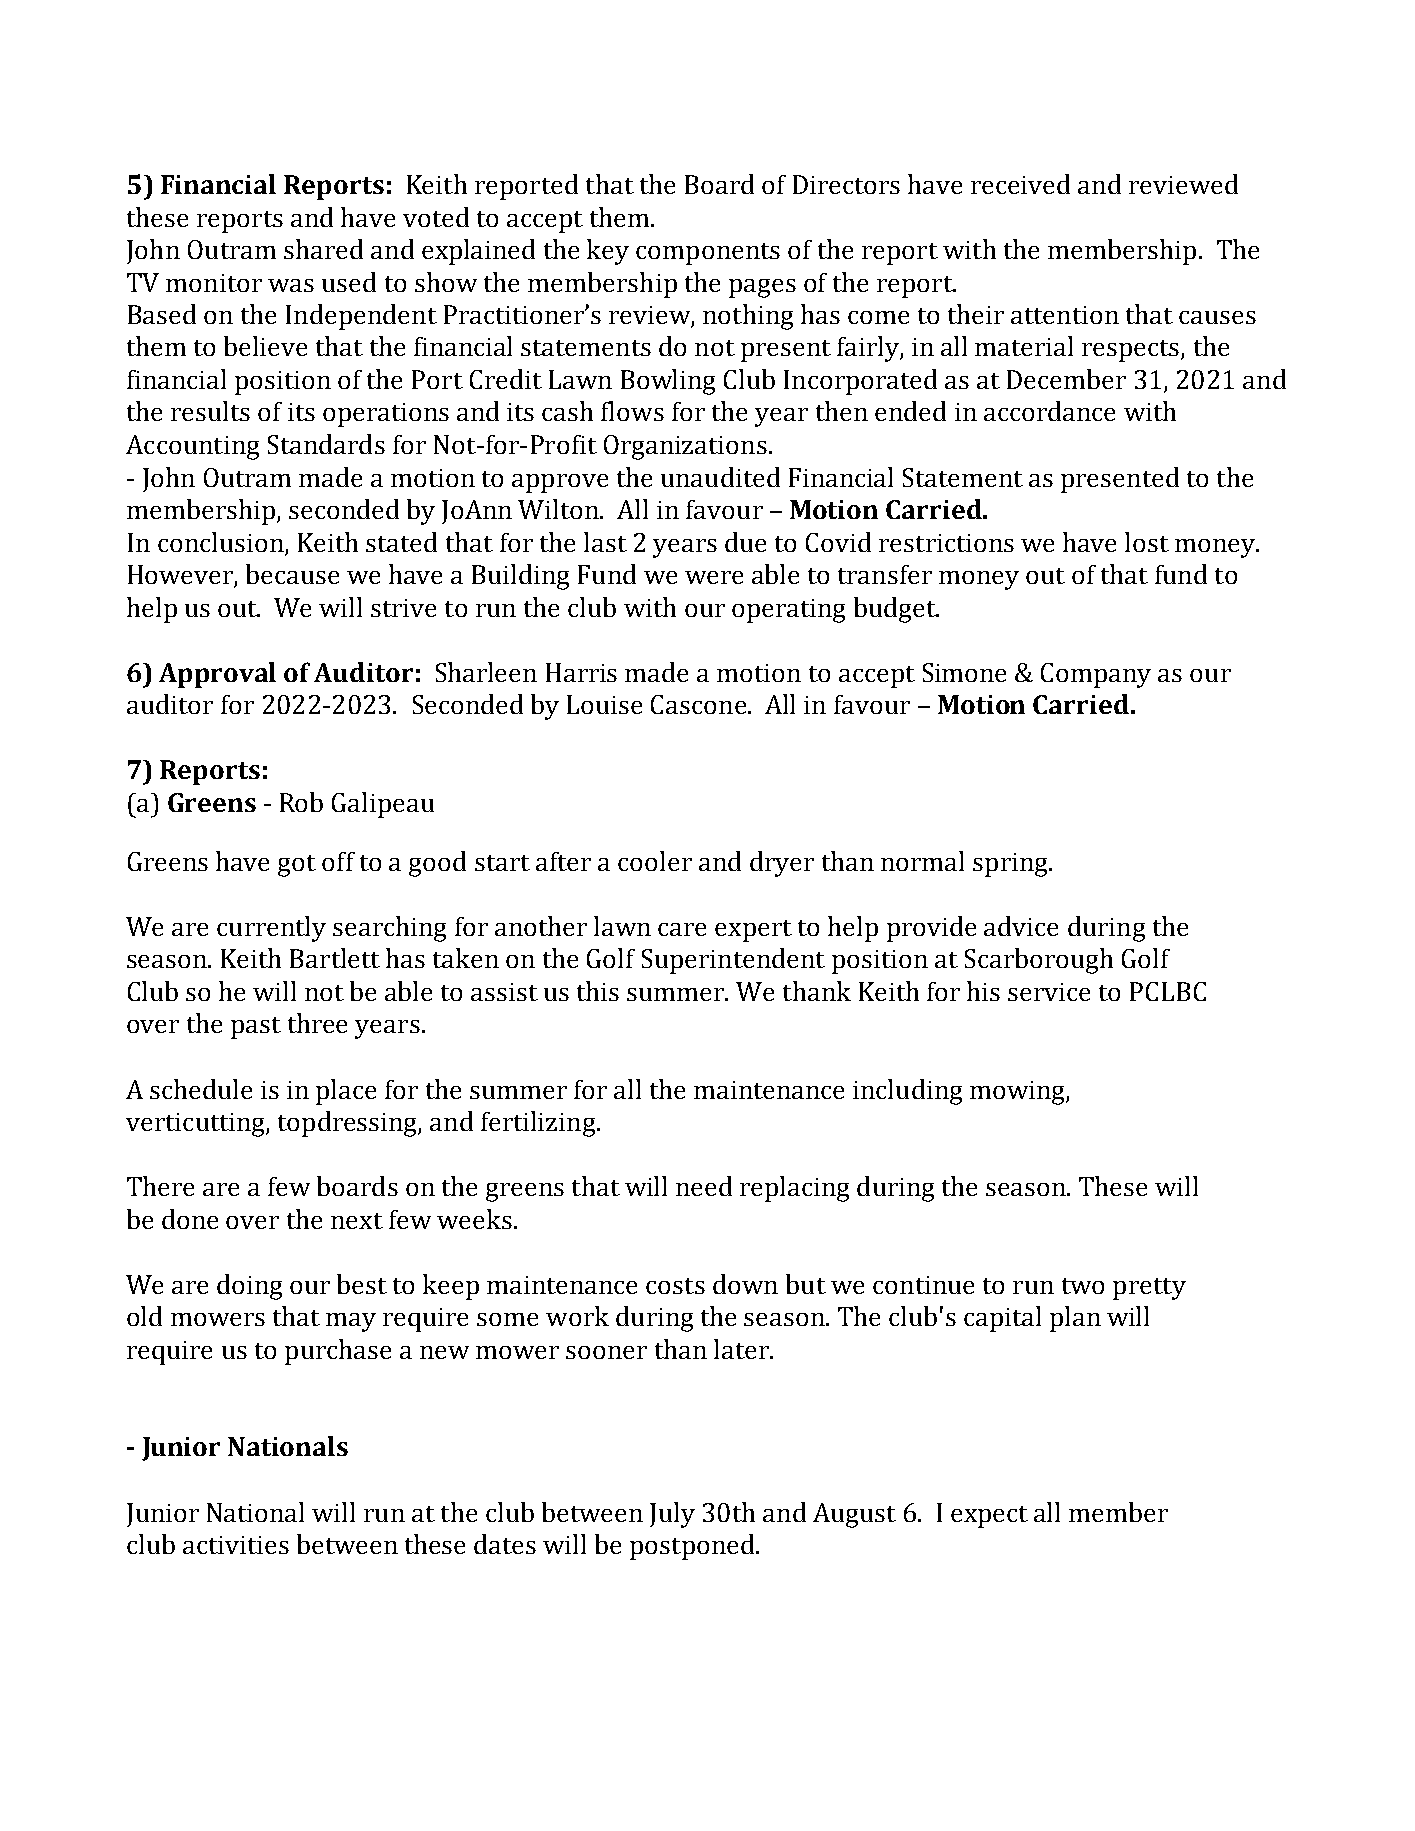  I want to click on received, so click(1020, 184).
